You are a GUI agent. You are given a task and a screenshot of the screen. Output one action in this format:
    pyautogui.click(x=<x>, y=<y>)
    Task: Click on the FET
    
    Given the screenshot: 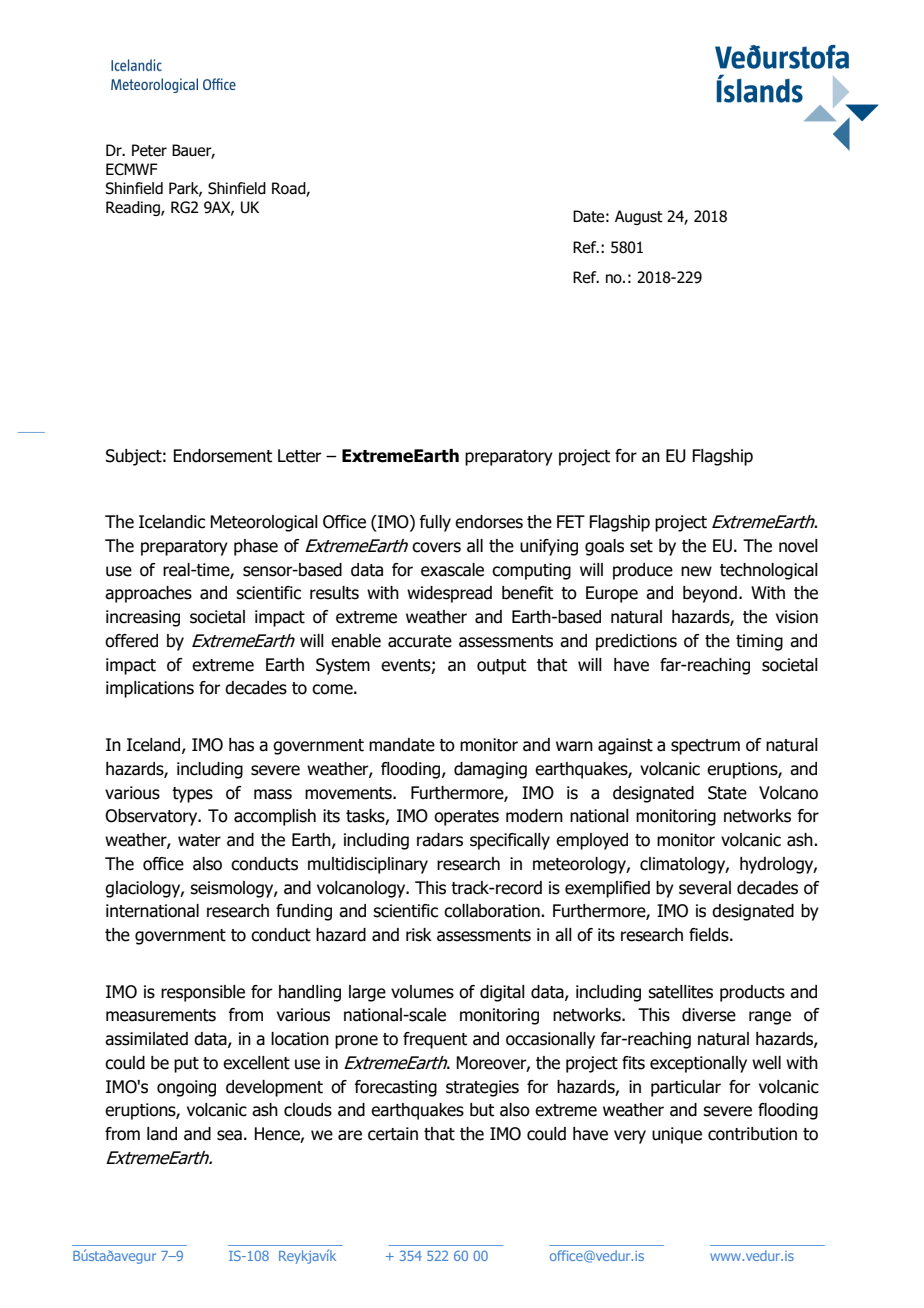 What is the action you would take?
    pyautogui.click(x=571, y=521)
